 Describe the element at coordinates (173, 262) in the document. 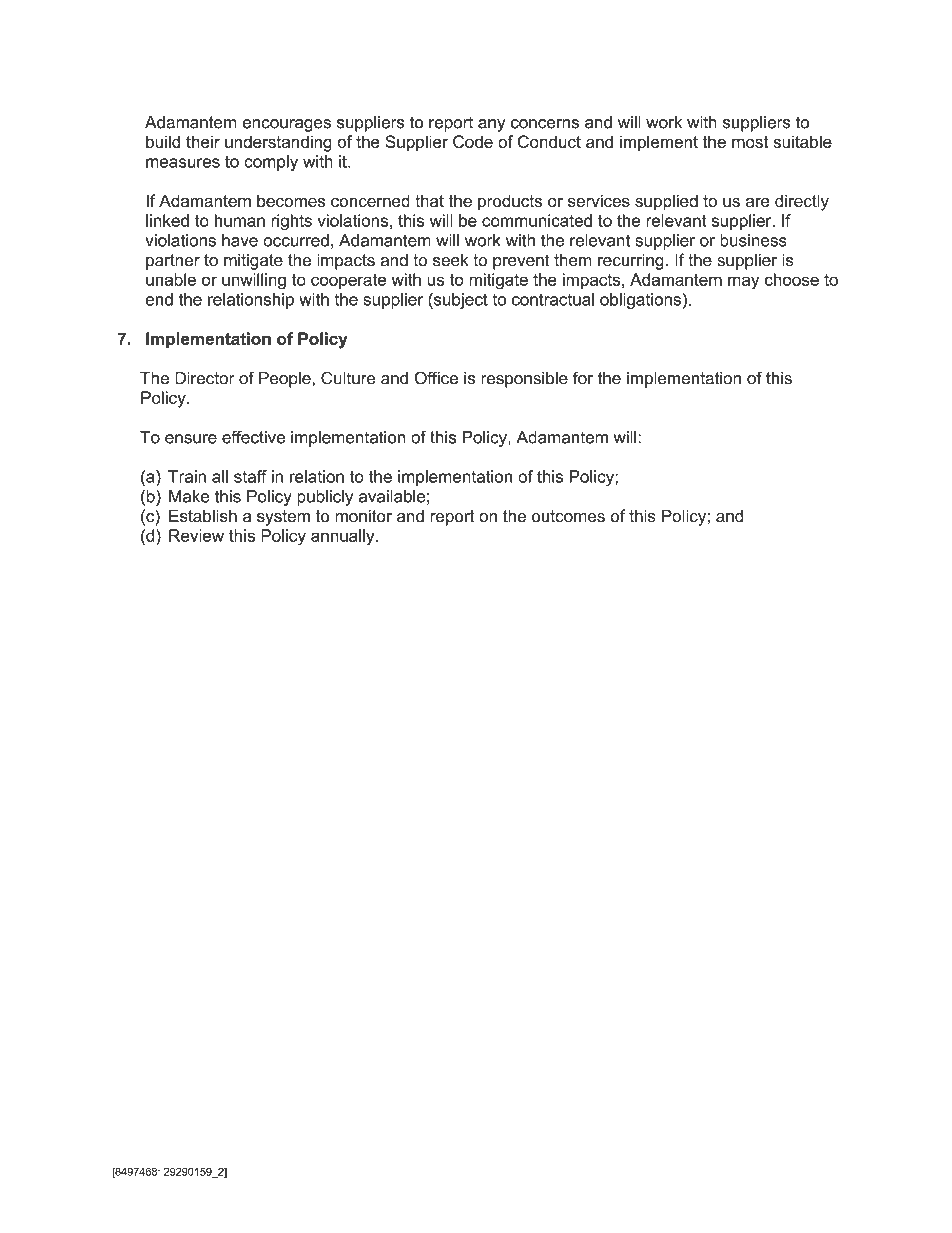

I see `partner` at that location.
